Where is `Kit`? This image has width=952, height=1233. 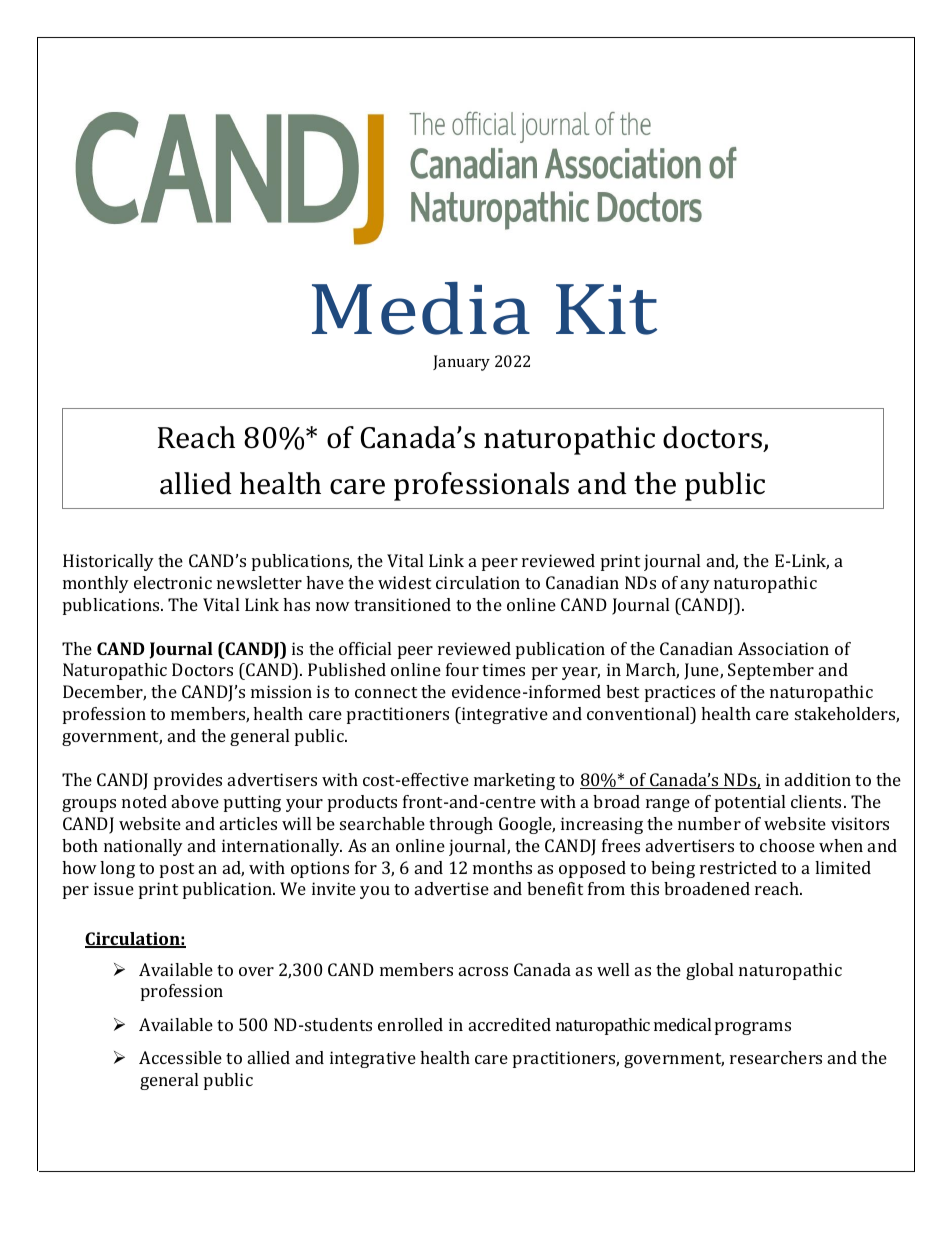
Kit is located at coordinates (606, 309).
